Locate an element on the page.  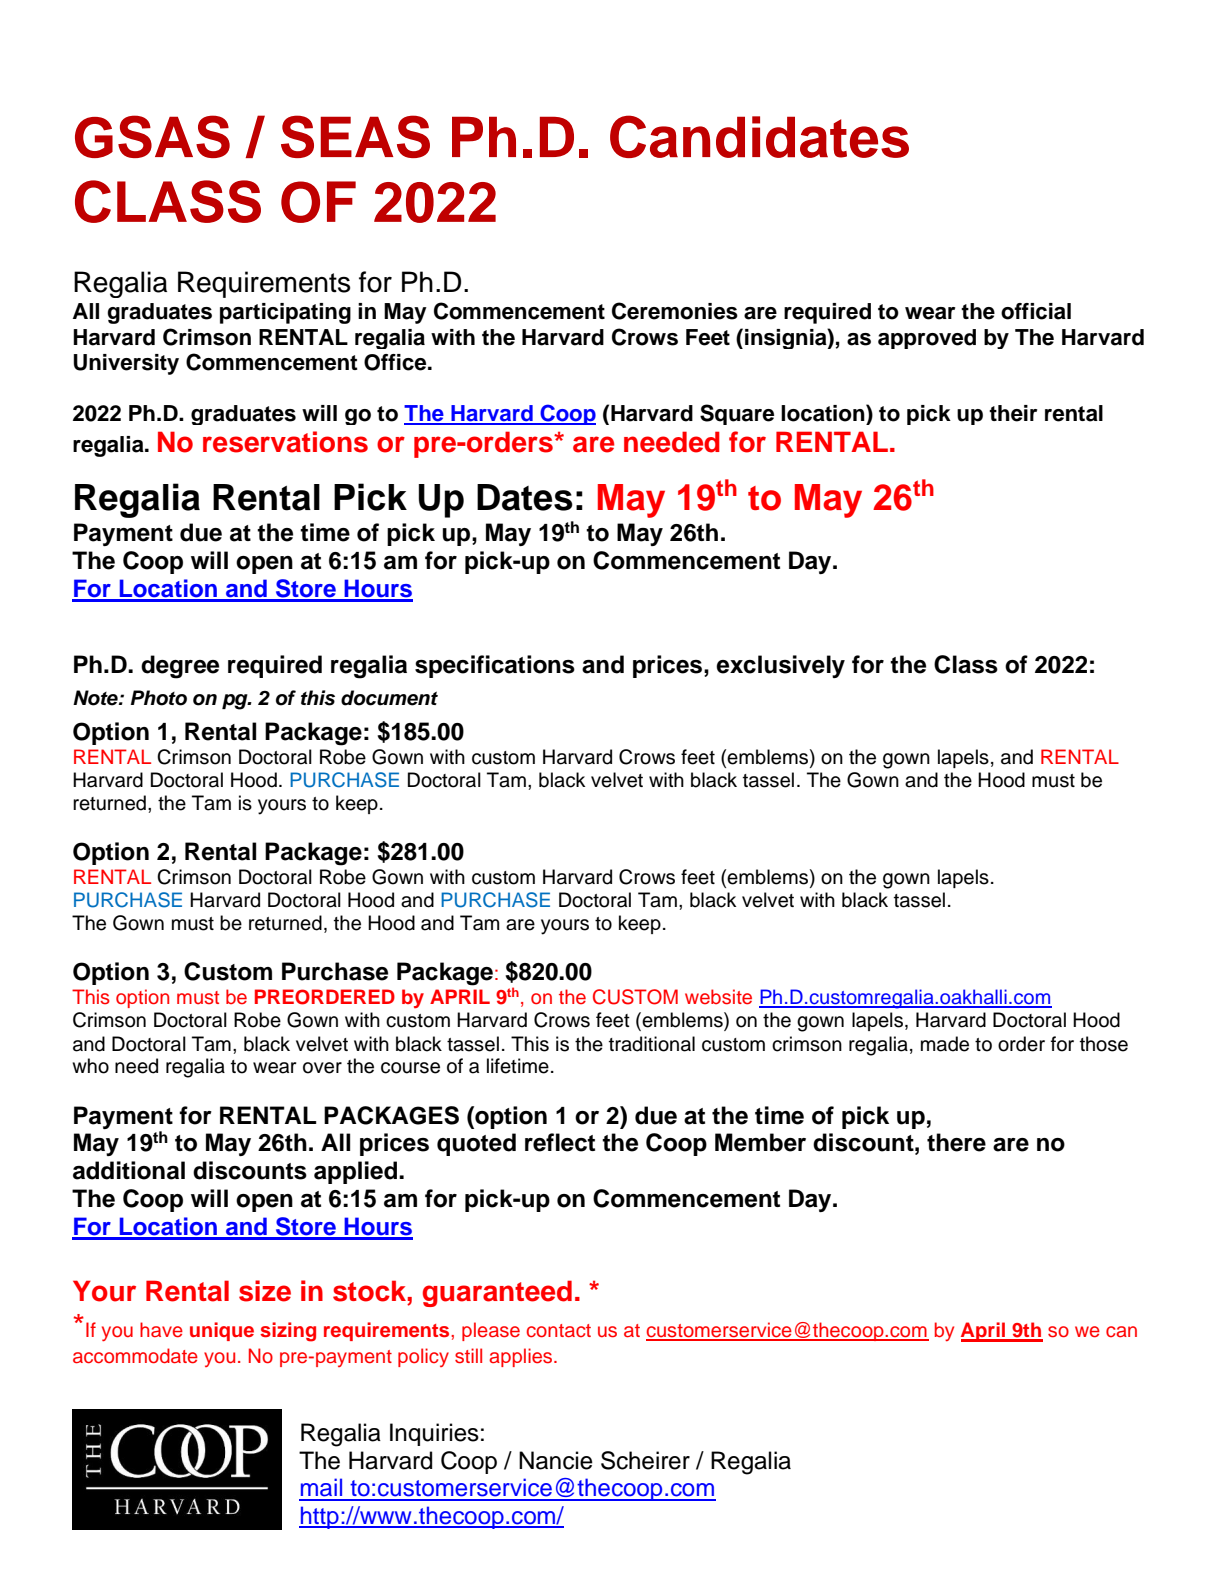
specifications is located at coordinates (495, 666).
